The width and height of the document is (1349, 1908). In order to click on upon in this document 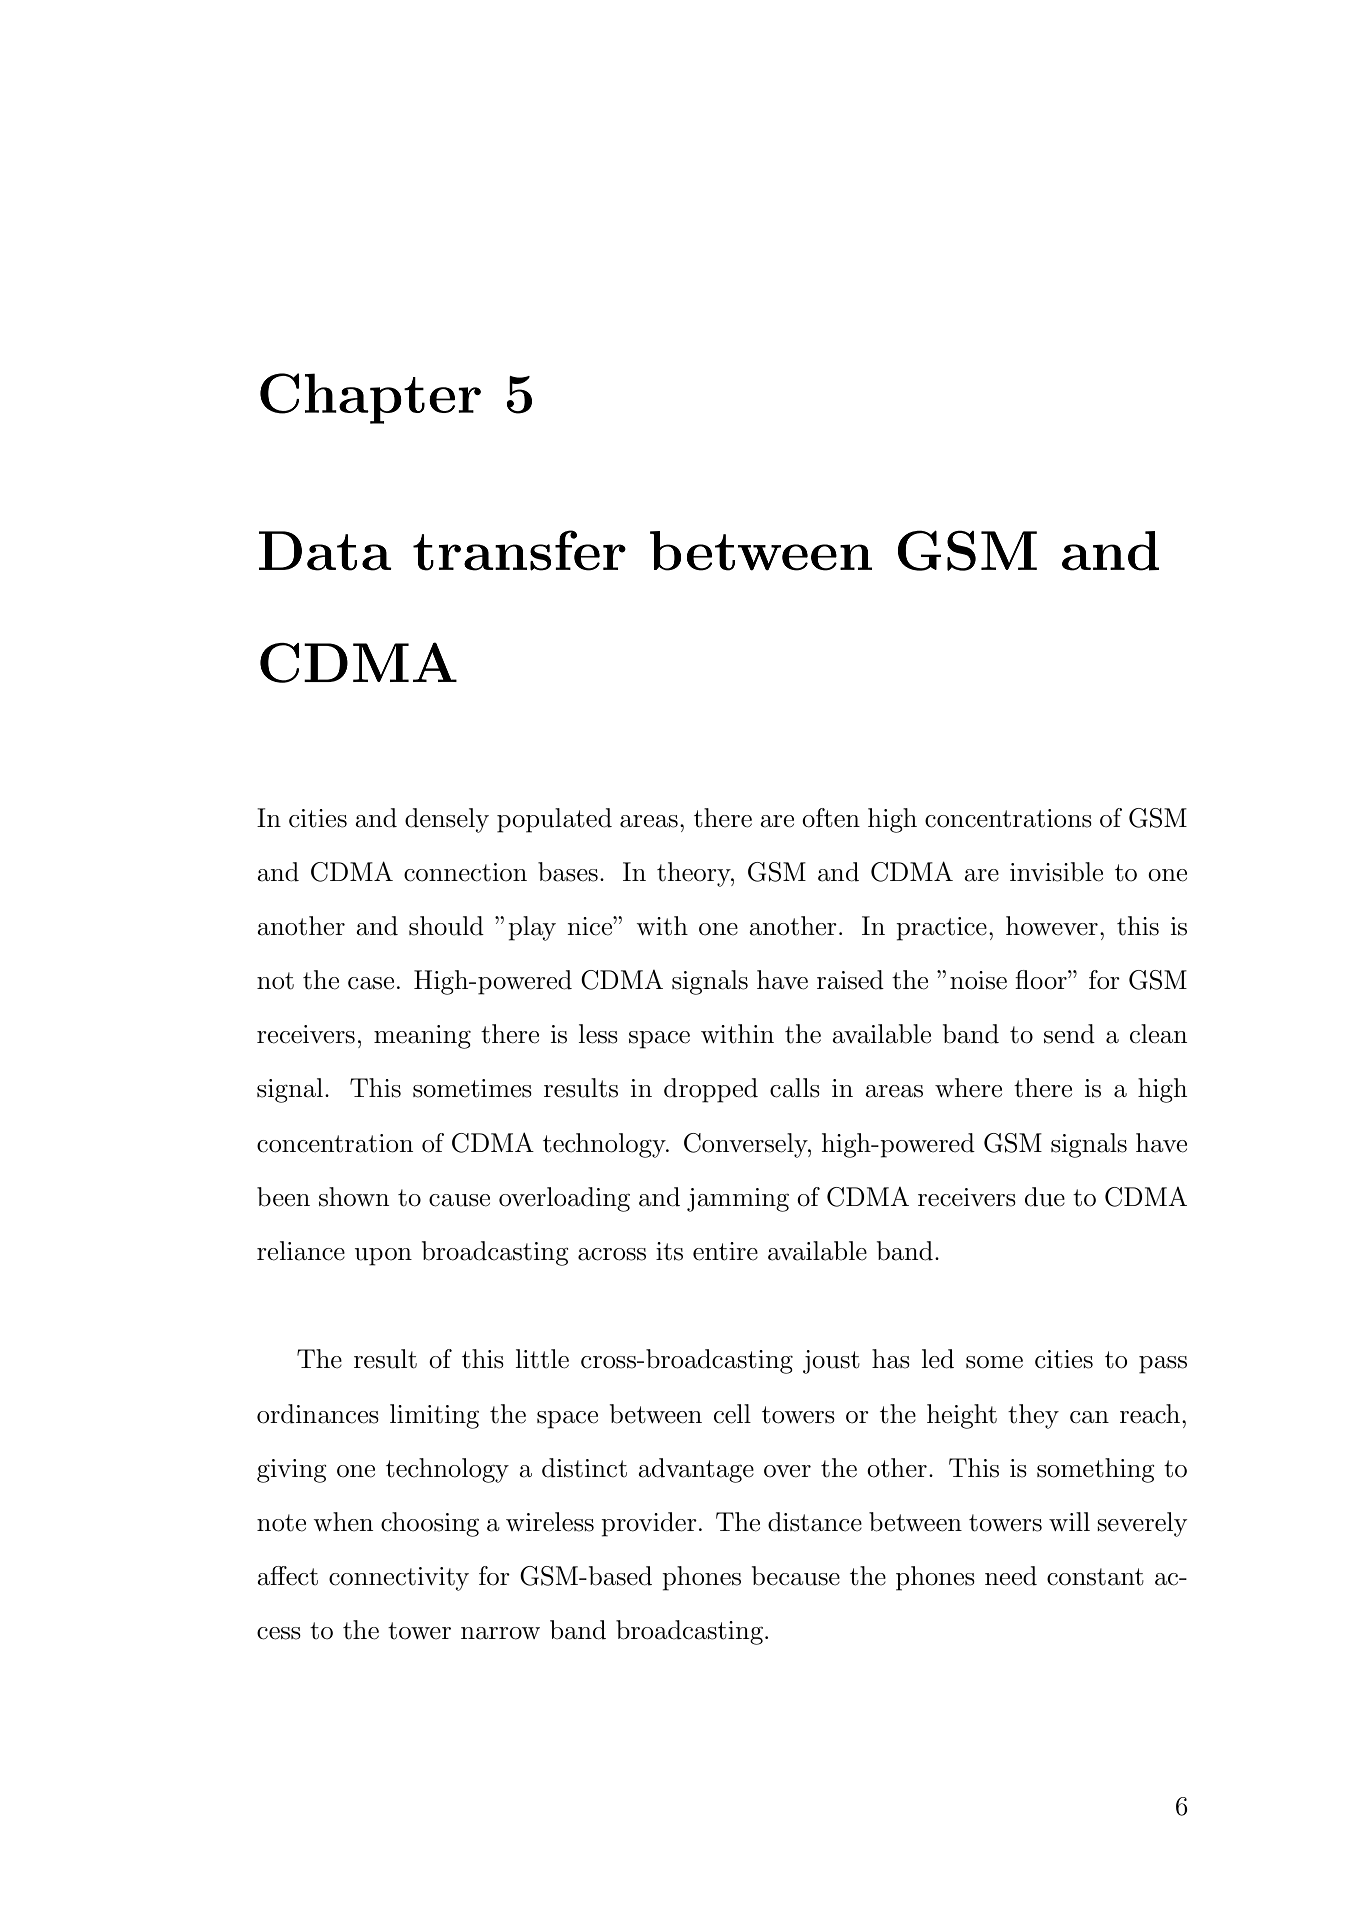, I will do `click(383, 1257)`.
